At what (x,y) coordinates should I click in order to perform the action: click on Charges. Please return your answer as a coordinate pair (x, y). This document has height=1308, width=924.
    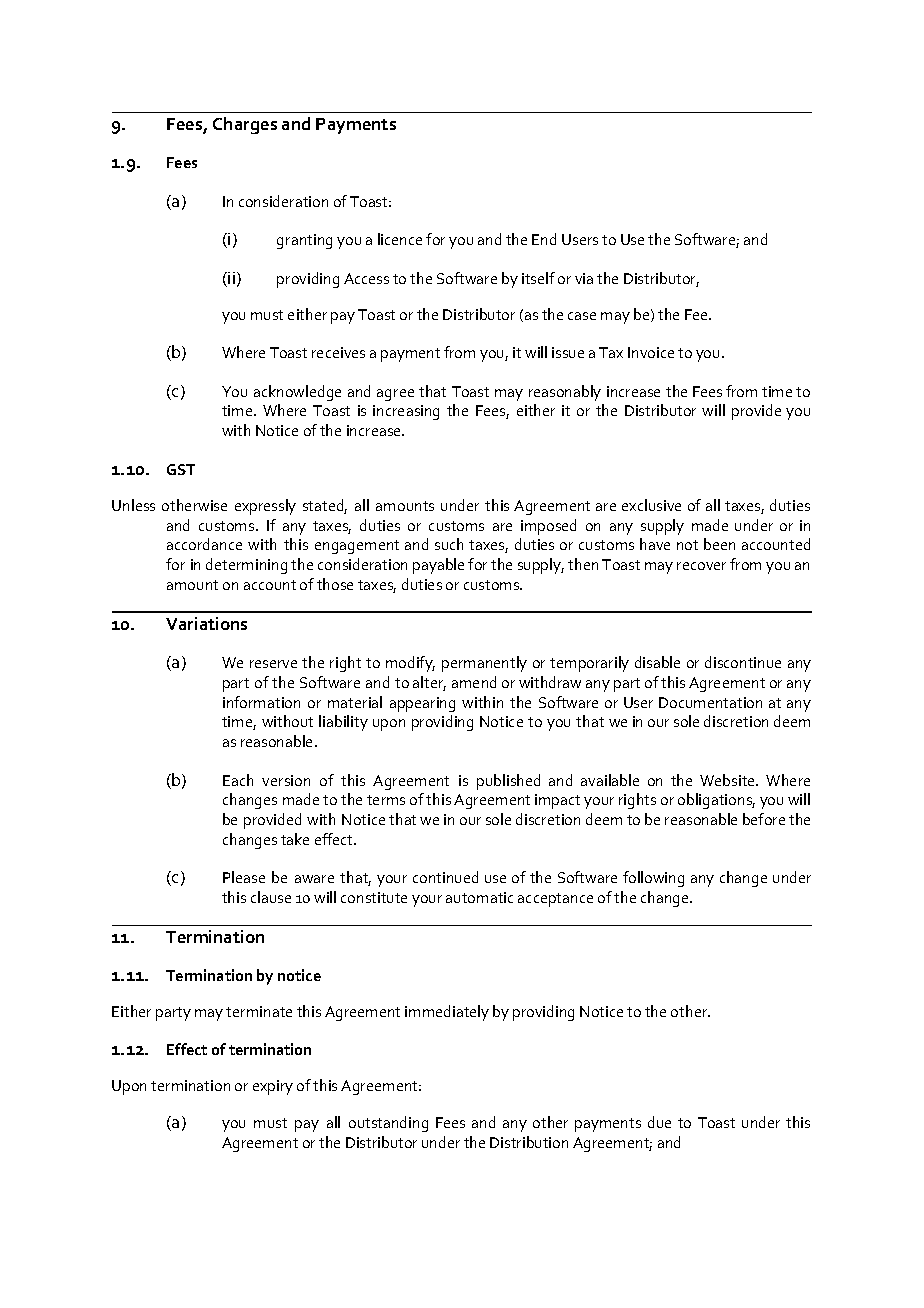
    Looking at the image, I should click on (245, 125).
